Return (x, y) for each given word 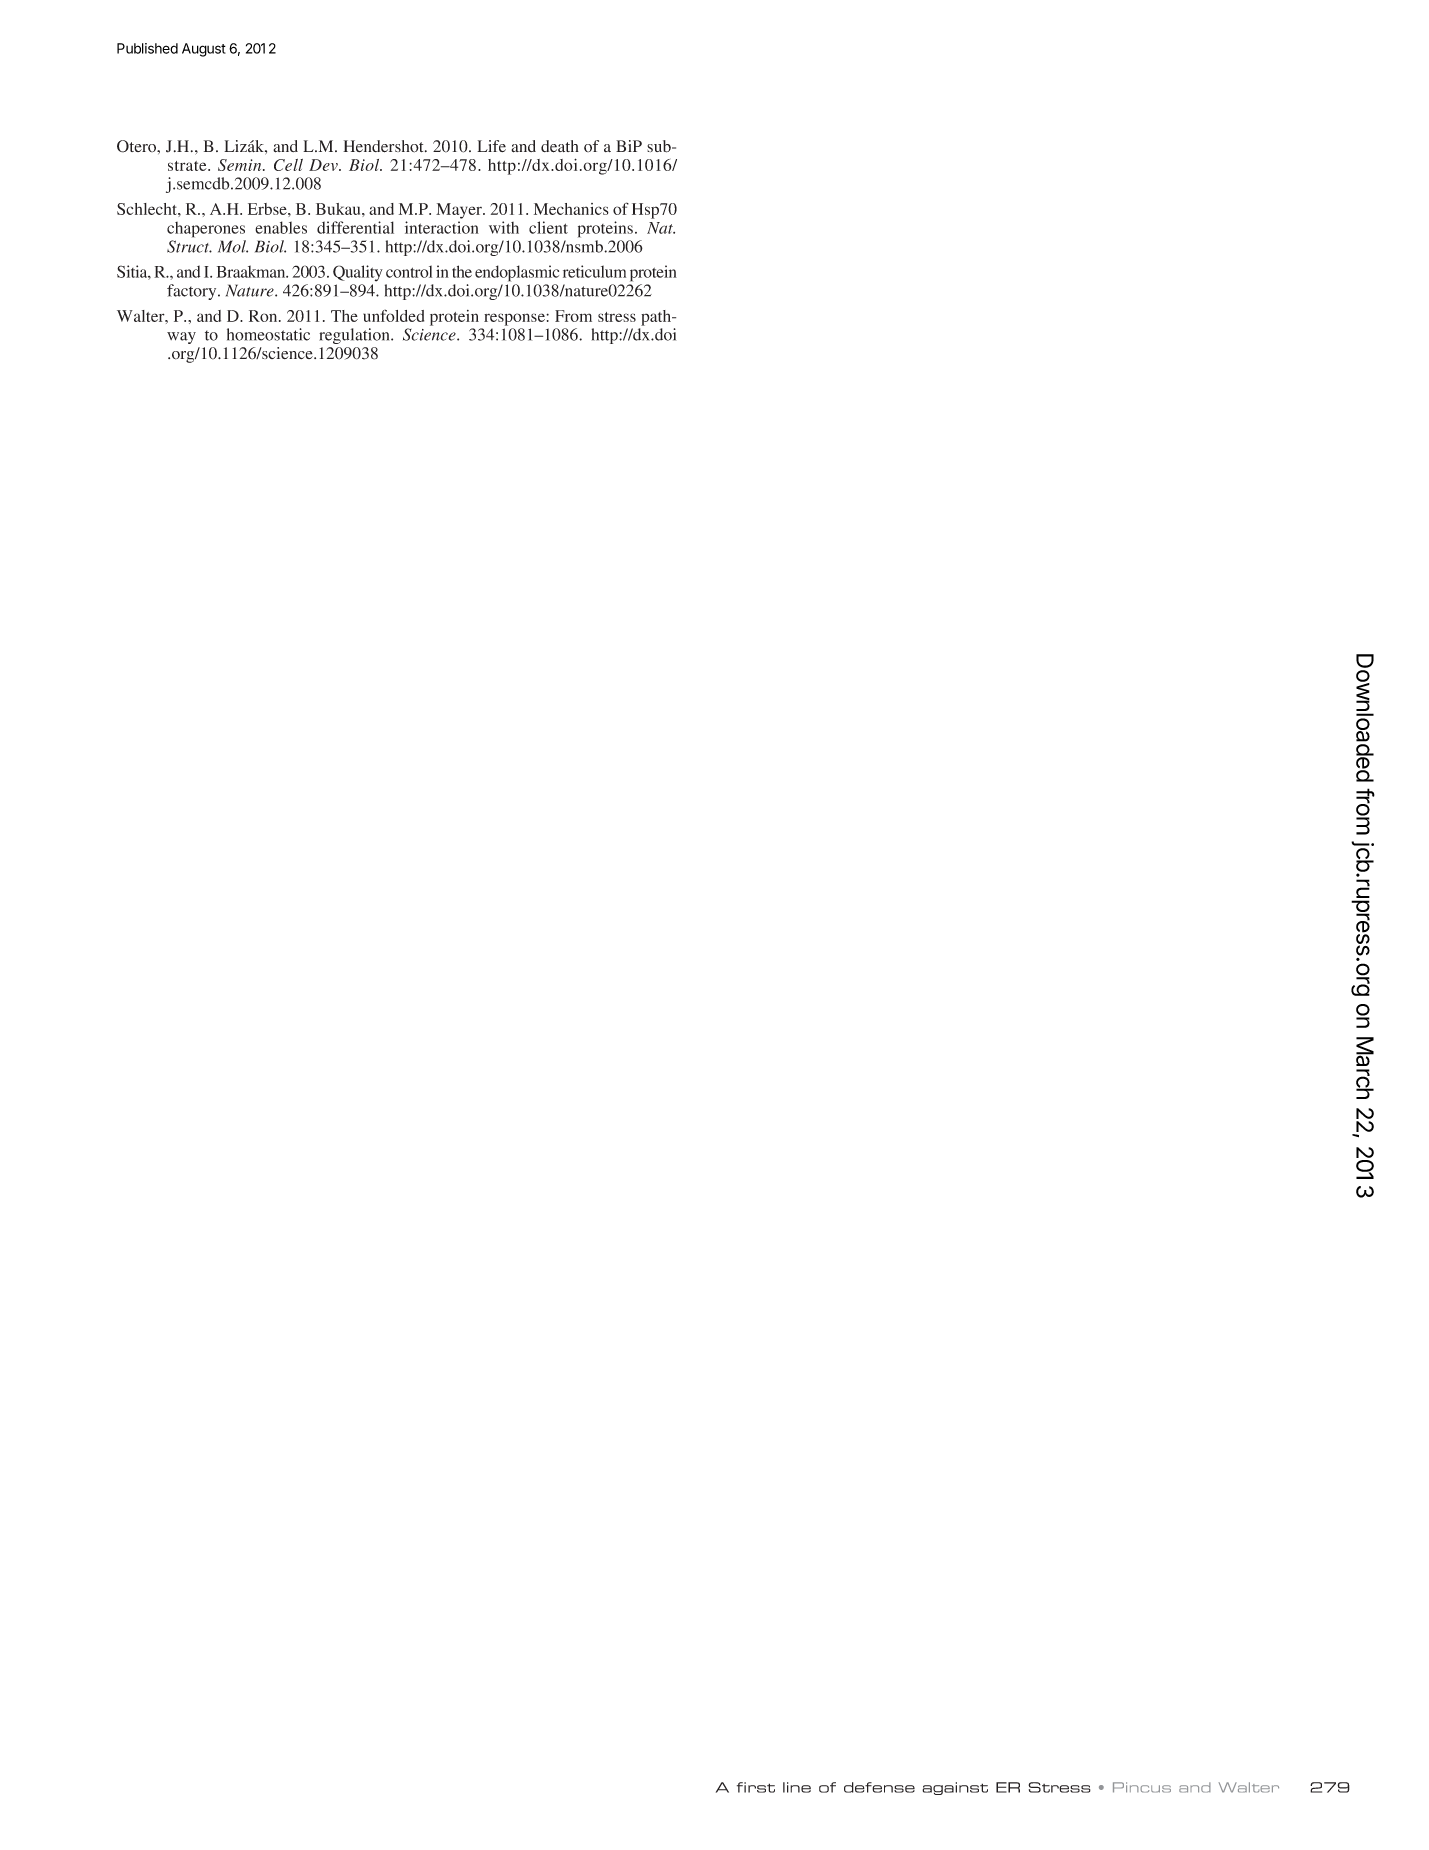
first (756, 1787)
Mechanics (571, 209)
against (955, 1788)
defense (879, 1787)
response (515, 319)
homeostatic (268, 334)
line (797, 1787)
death (560, 146)
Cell (288, 165)
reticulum (594, 271)
